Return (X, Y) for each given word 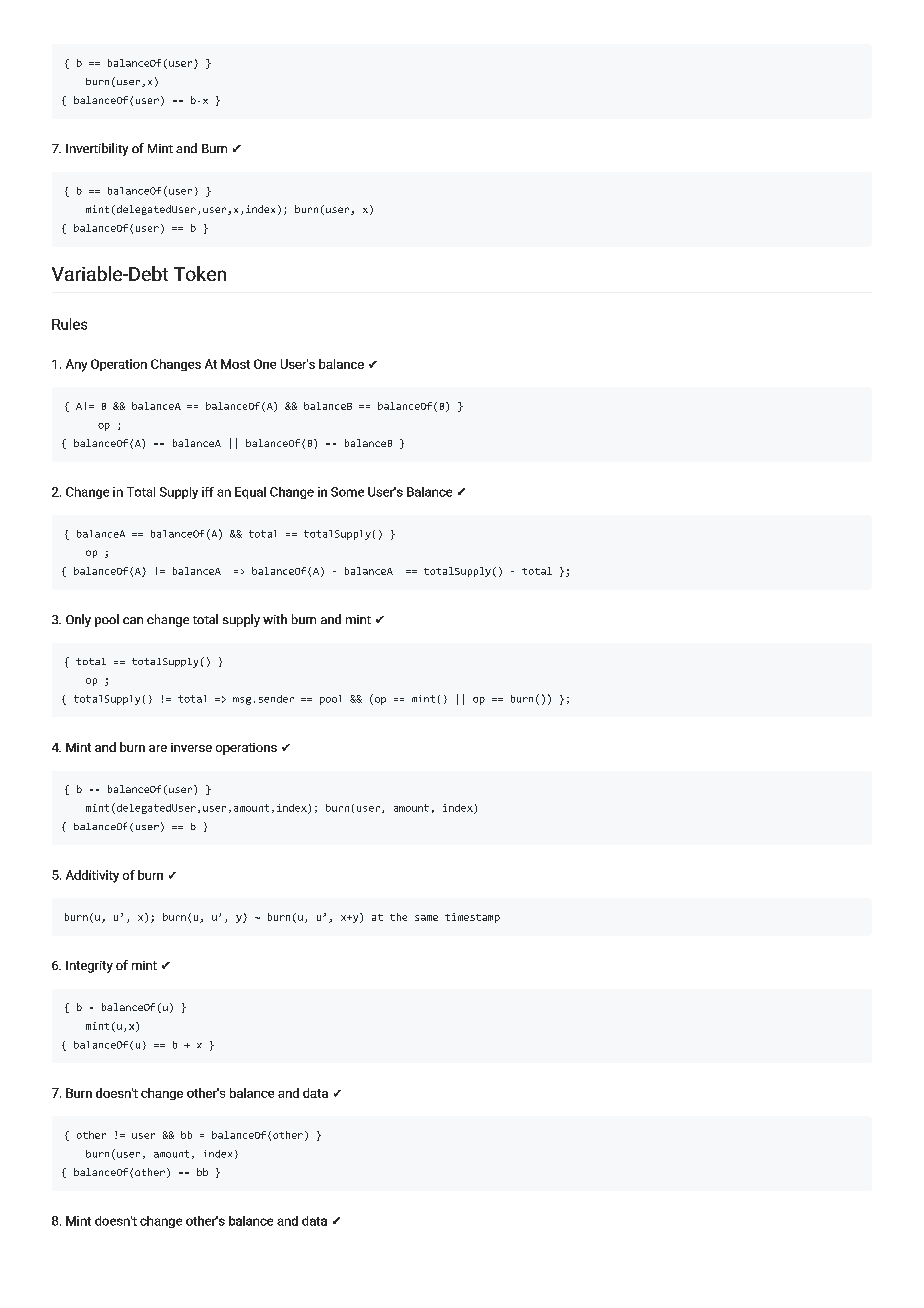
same (426, 918)
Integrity (89, 967)
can (133, 620)
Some (347, 492)
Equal (250, 493)
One (265, 364)
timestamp (472, 918)
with (275, 619)
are (158, 748)
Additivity (92, 876)
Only (78, 620)
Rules (69, 324)
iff (208, 492)
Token (200, 273)
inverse (191, 747)
